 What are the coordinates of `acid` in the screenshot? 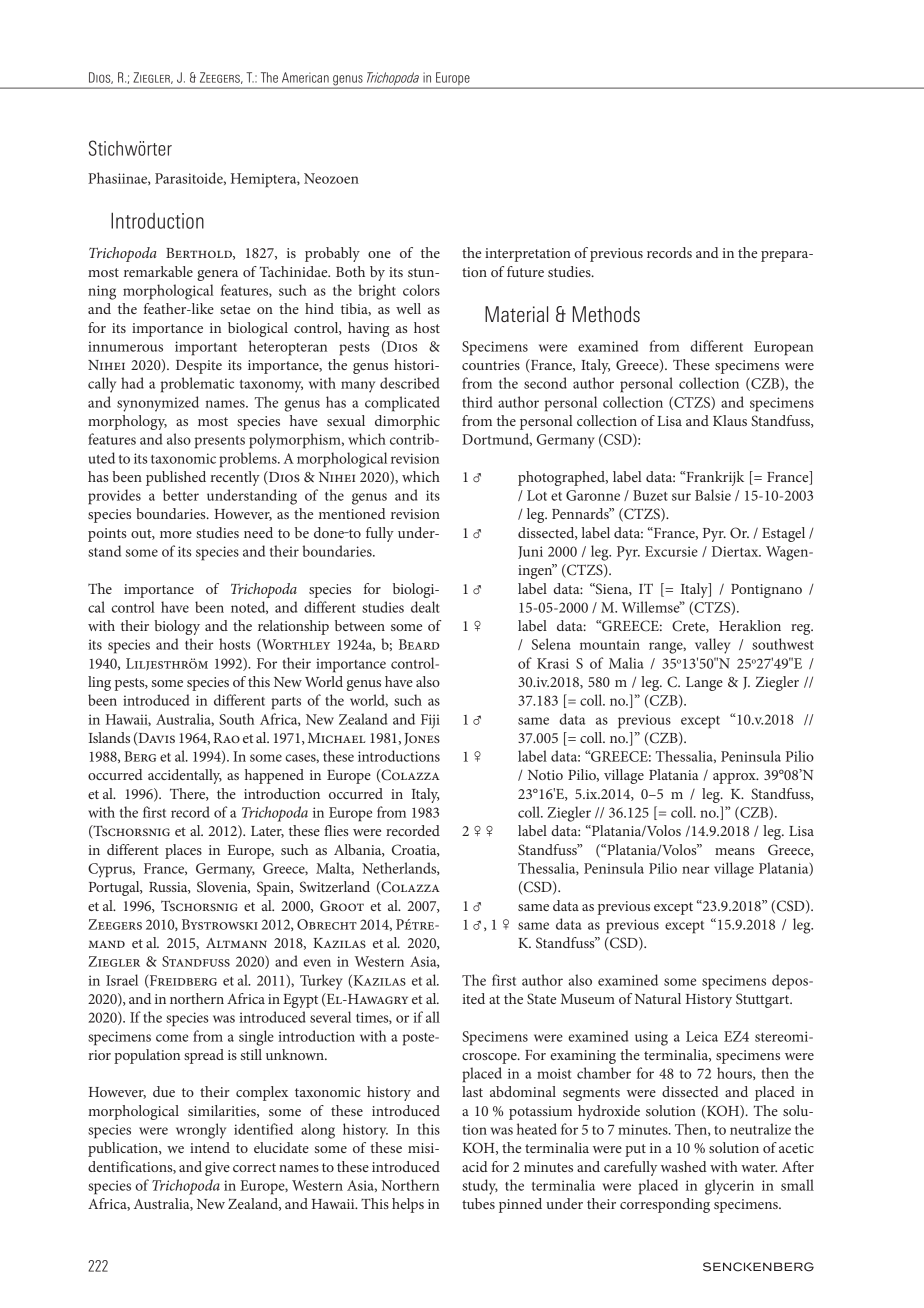 It's located at (475, 1166).
